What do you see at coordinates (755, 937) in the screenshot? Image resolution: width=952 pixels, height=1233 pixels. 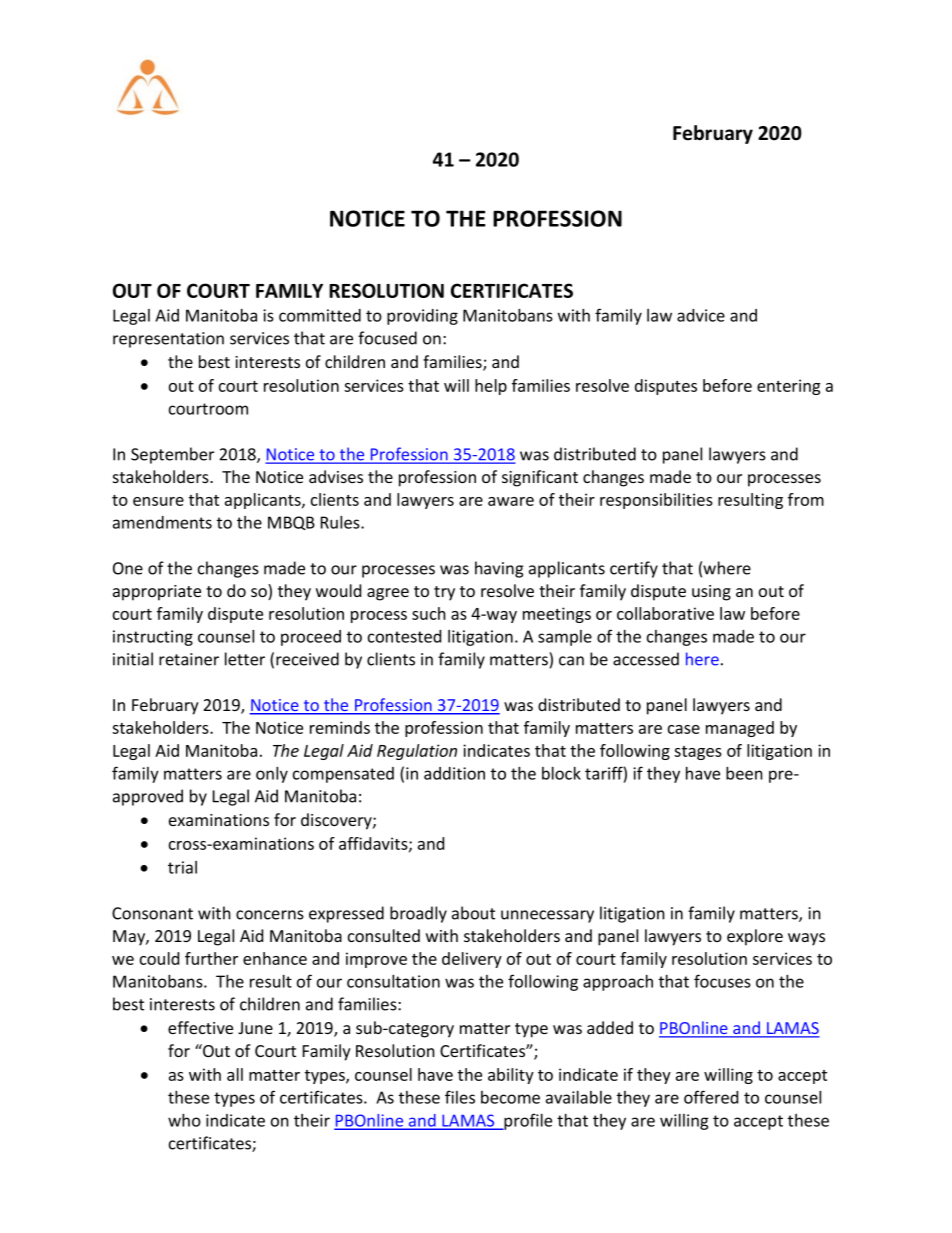 I see `explore` at bounding box center [755, 937].
